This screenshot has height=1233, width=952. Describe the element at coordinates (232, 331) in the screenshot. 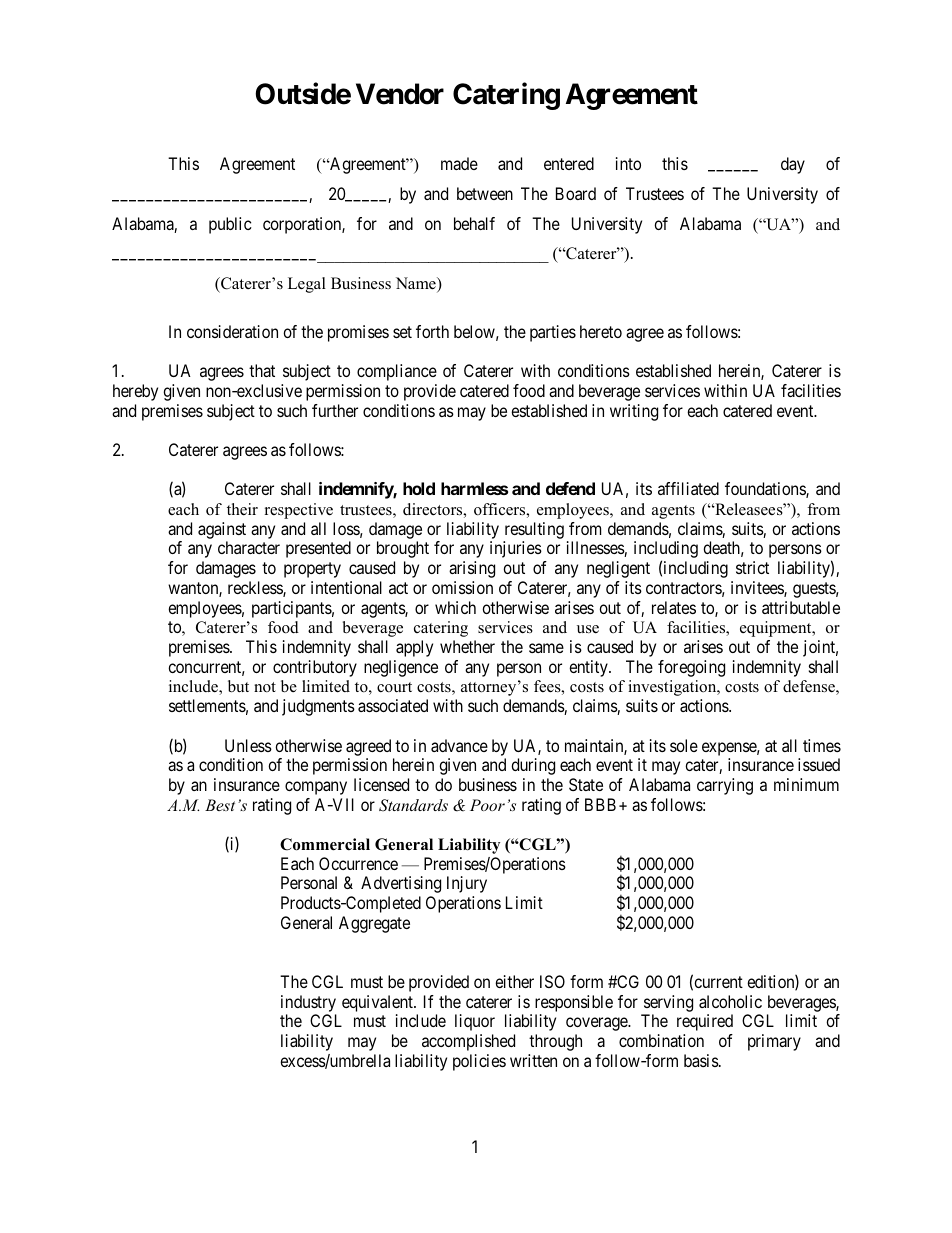

I see `consideration` at that location.
